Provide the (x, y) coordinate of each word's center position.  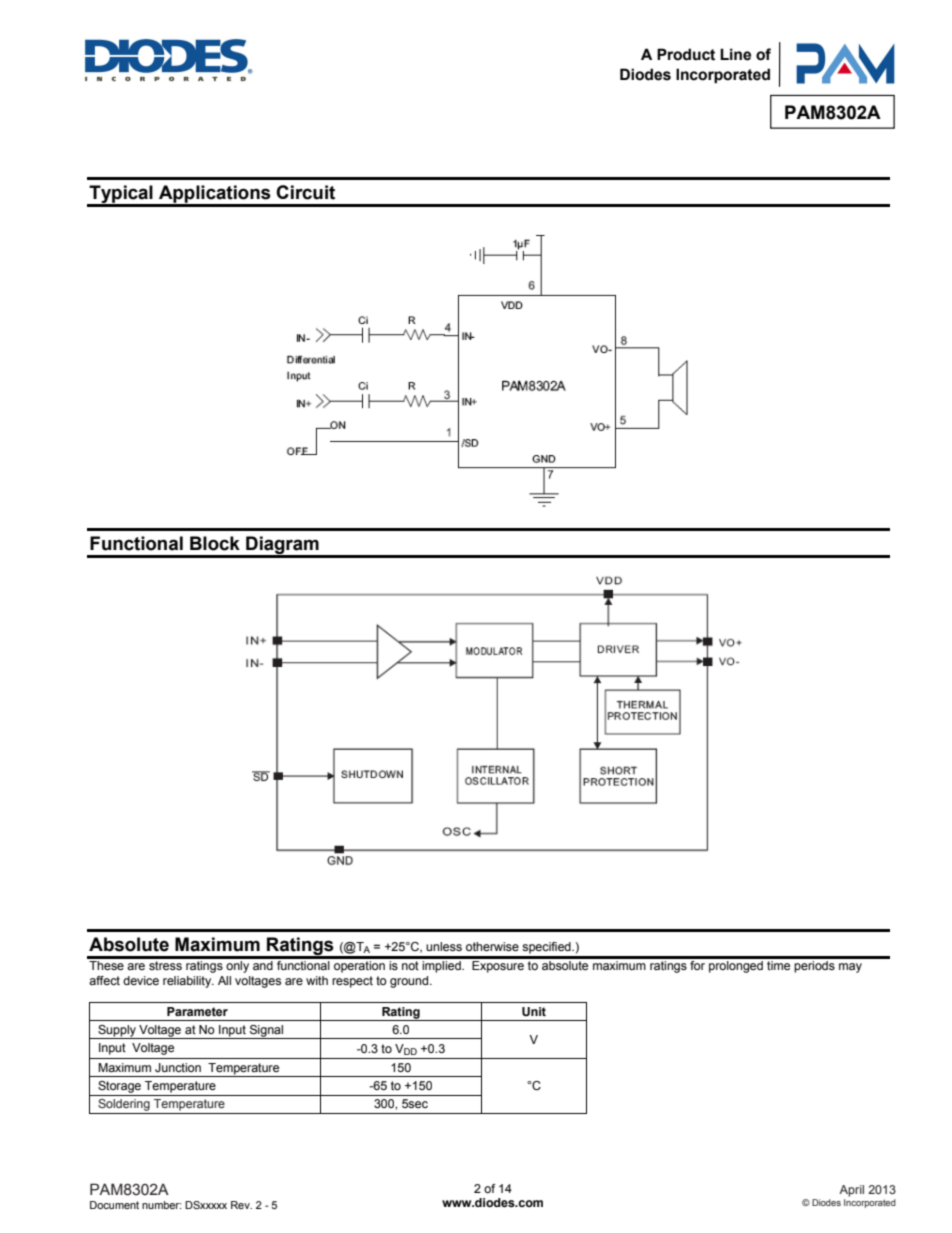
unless (444, 946)
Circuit (305, 192)
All (224, 980)
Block (215, 543)
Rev (241, 1205)
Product (686, 54)
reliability (188, 982)
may (850, 968)
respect (352, 982)
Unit (534, 1012)
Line (735, 54)
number (162, 1205)
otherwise (492, 946)
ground (410, 982)
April (851, 1191)
